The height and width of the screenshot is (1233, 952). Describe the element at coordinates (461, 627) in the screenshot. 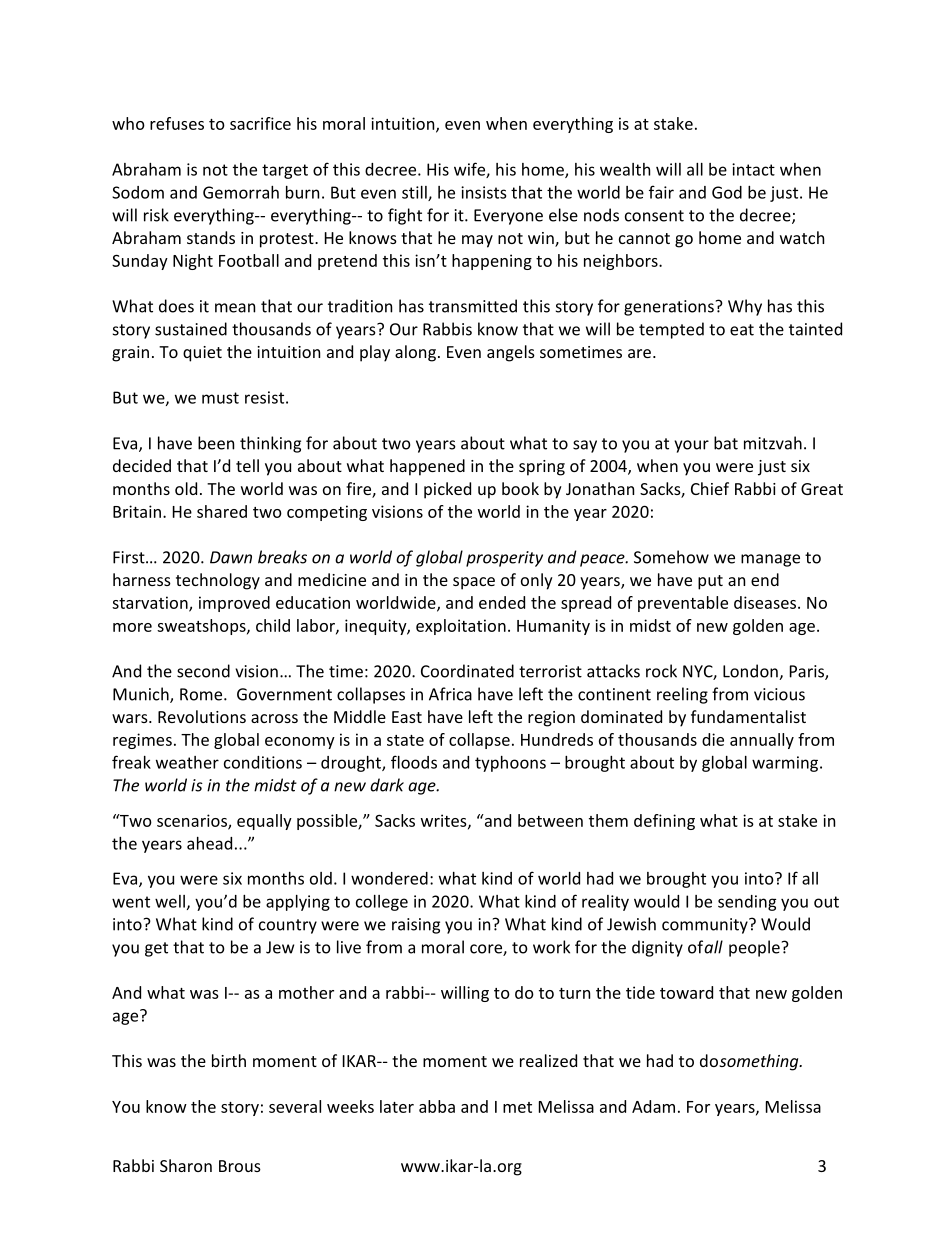

I see `exploitation` at that location.
